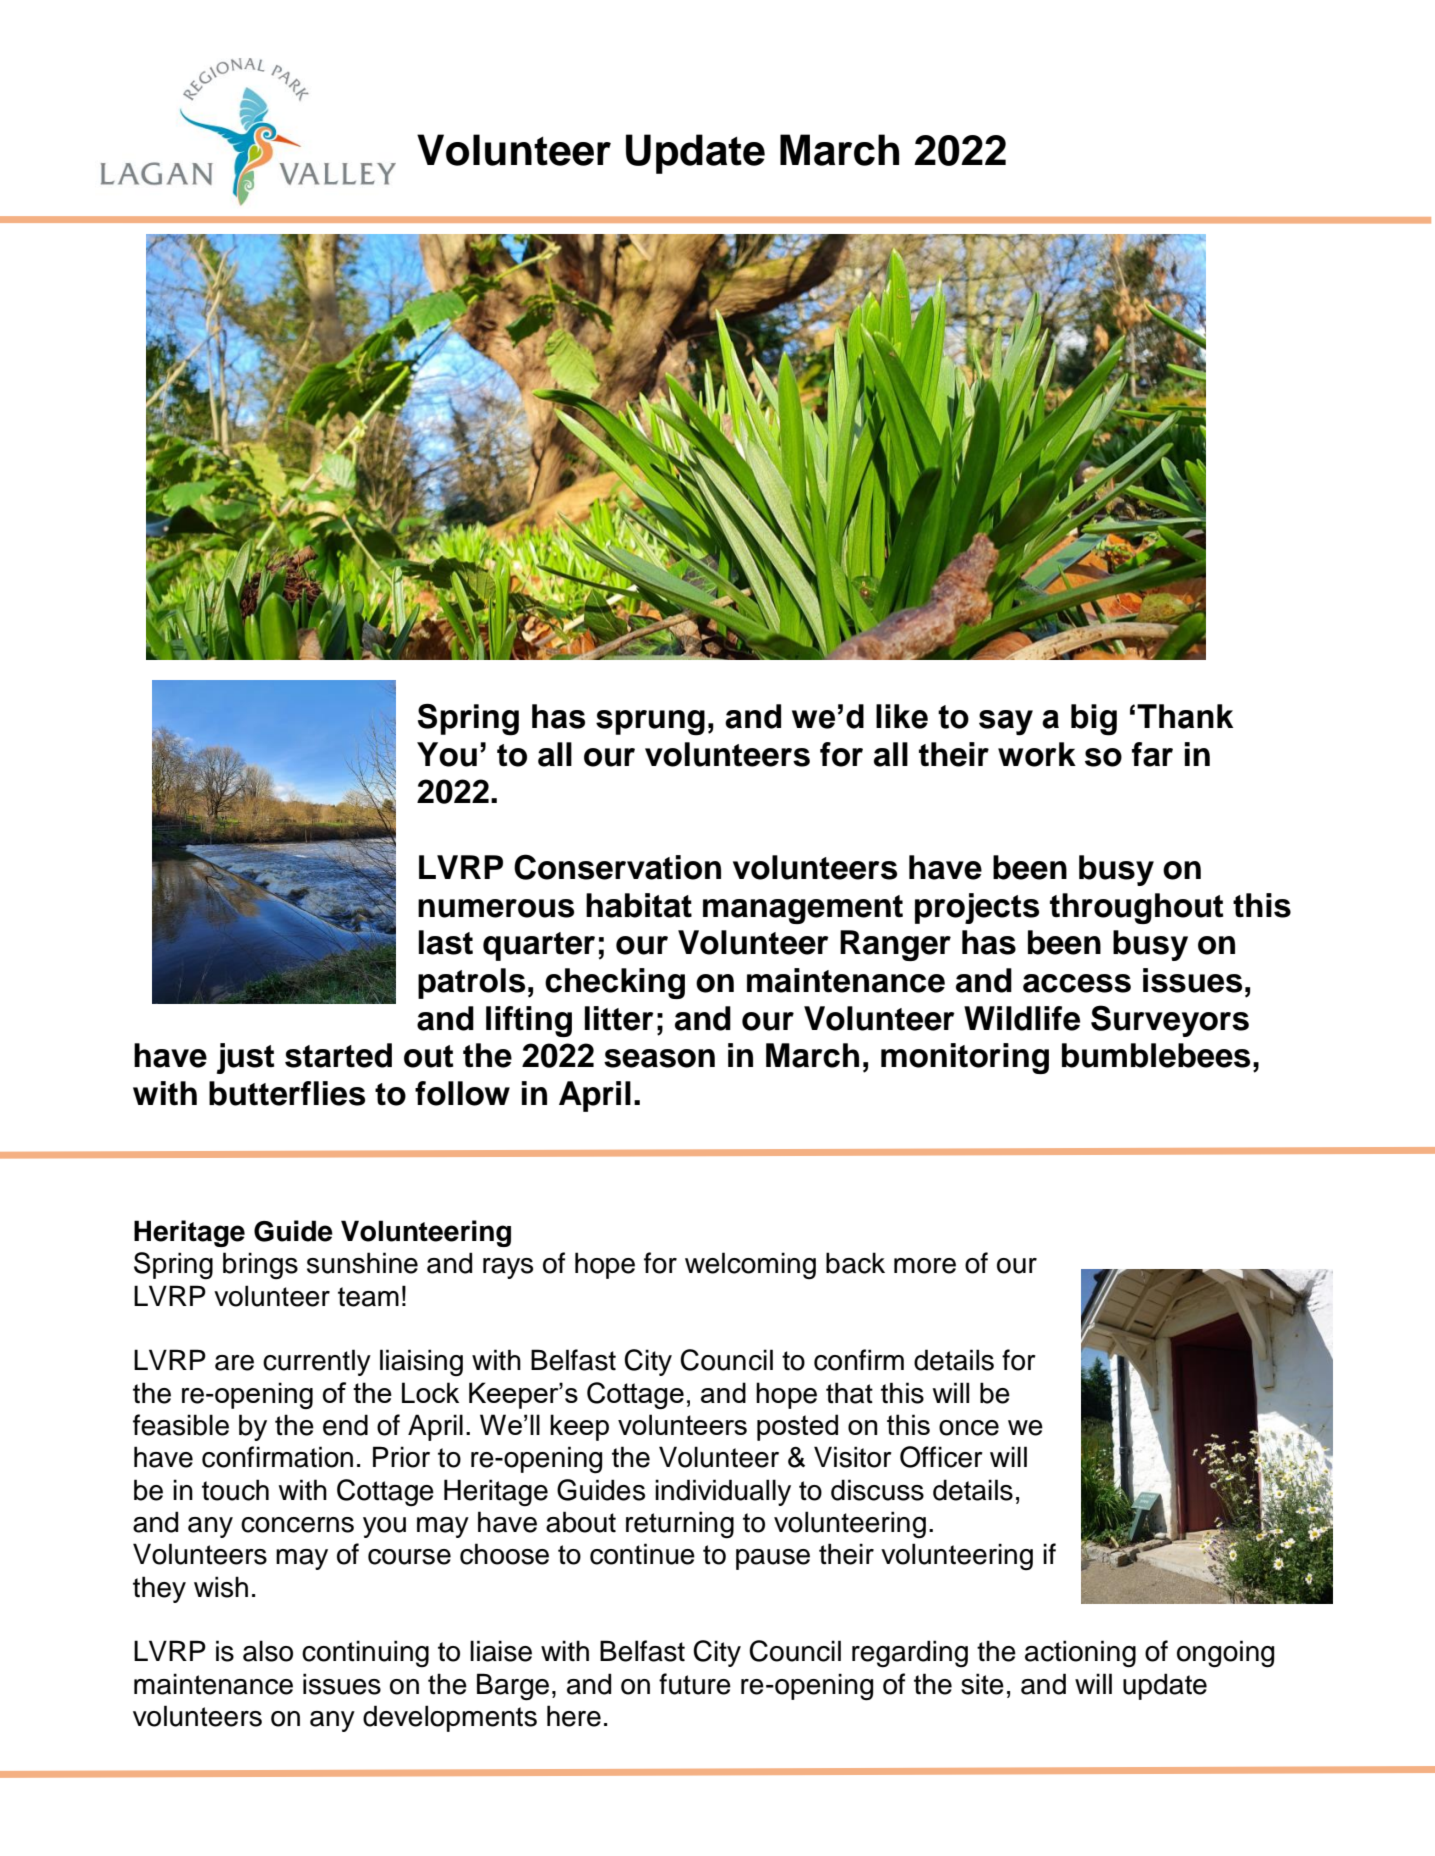 The width and height of the page is (1435, 1856). I want to click on welcoming, so click(750, 1265).
